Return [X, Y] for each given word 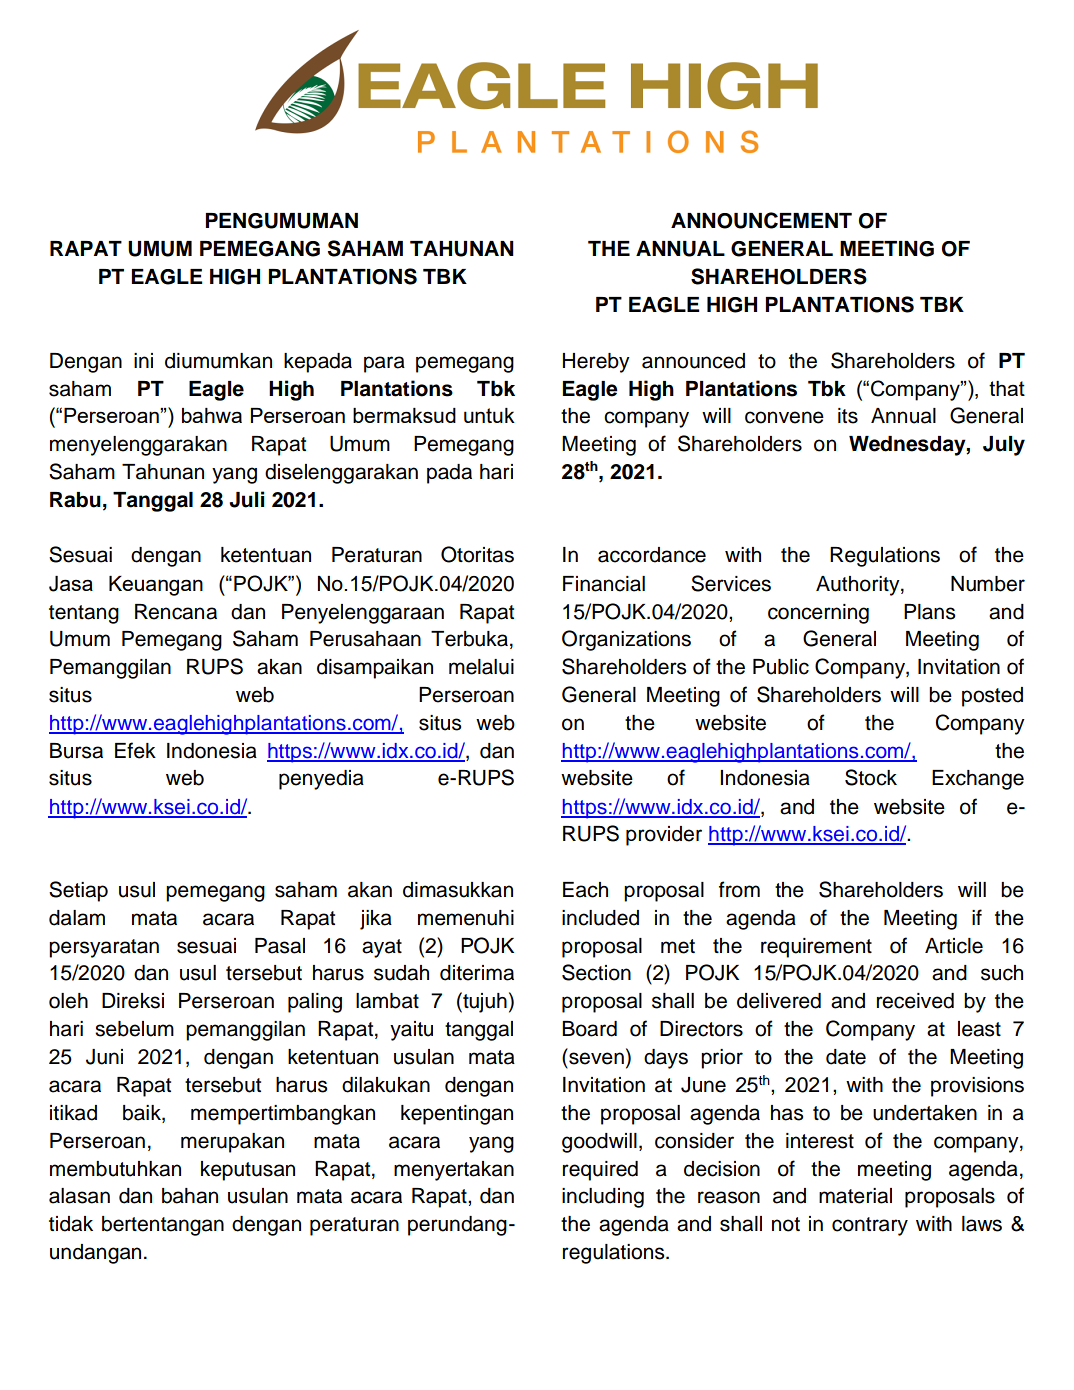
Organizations [626, 640]
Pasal [280, 946]
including [603, 1198]
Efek [135, 750]
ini [143, 360]
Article [954, 946]
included [600, 918]
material [855, 1196]
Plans [929, 612]
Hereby [596, 363]
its [848, 416]
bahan [190, 1196]
